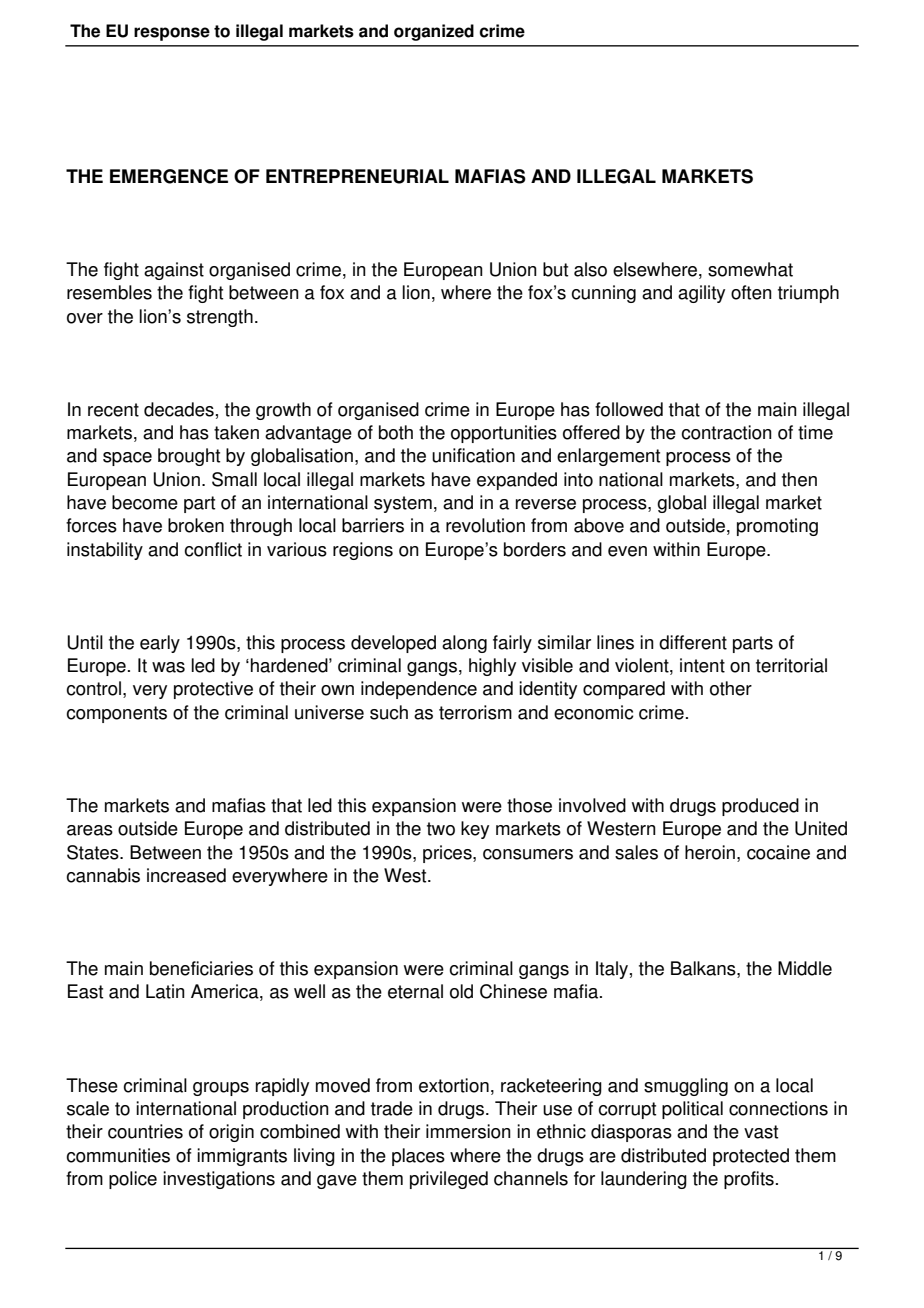 This document has height=1308, width=924. Describe the element at coordinates (504, 434) in the document. I see `opportunities` at that location.
